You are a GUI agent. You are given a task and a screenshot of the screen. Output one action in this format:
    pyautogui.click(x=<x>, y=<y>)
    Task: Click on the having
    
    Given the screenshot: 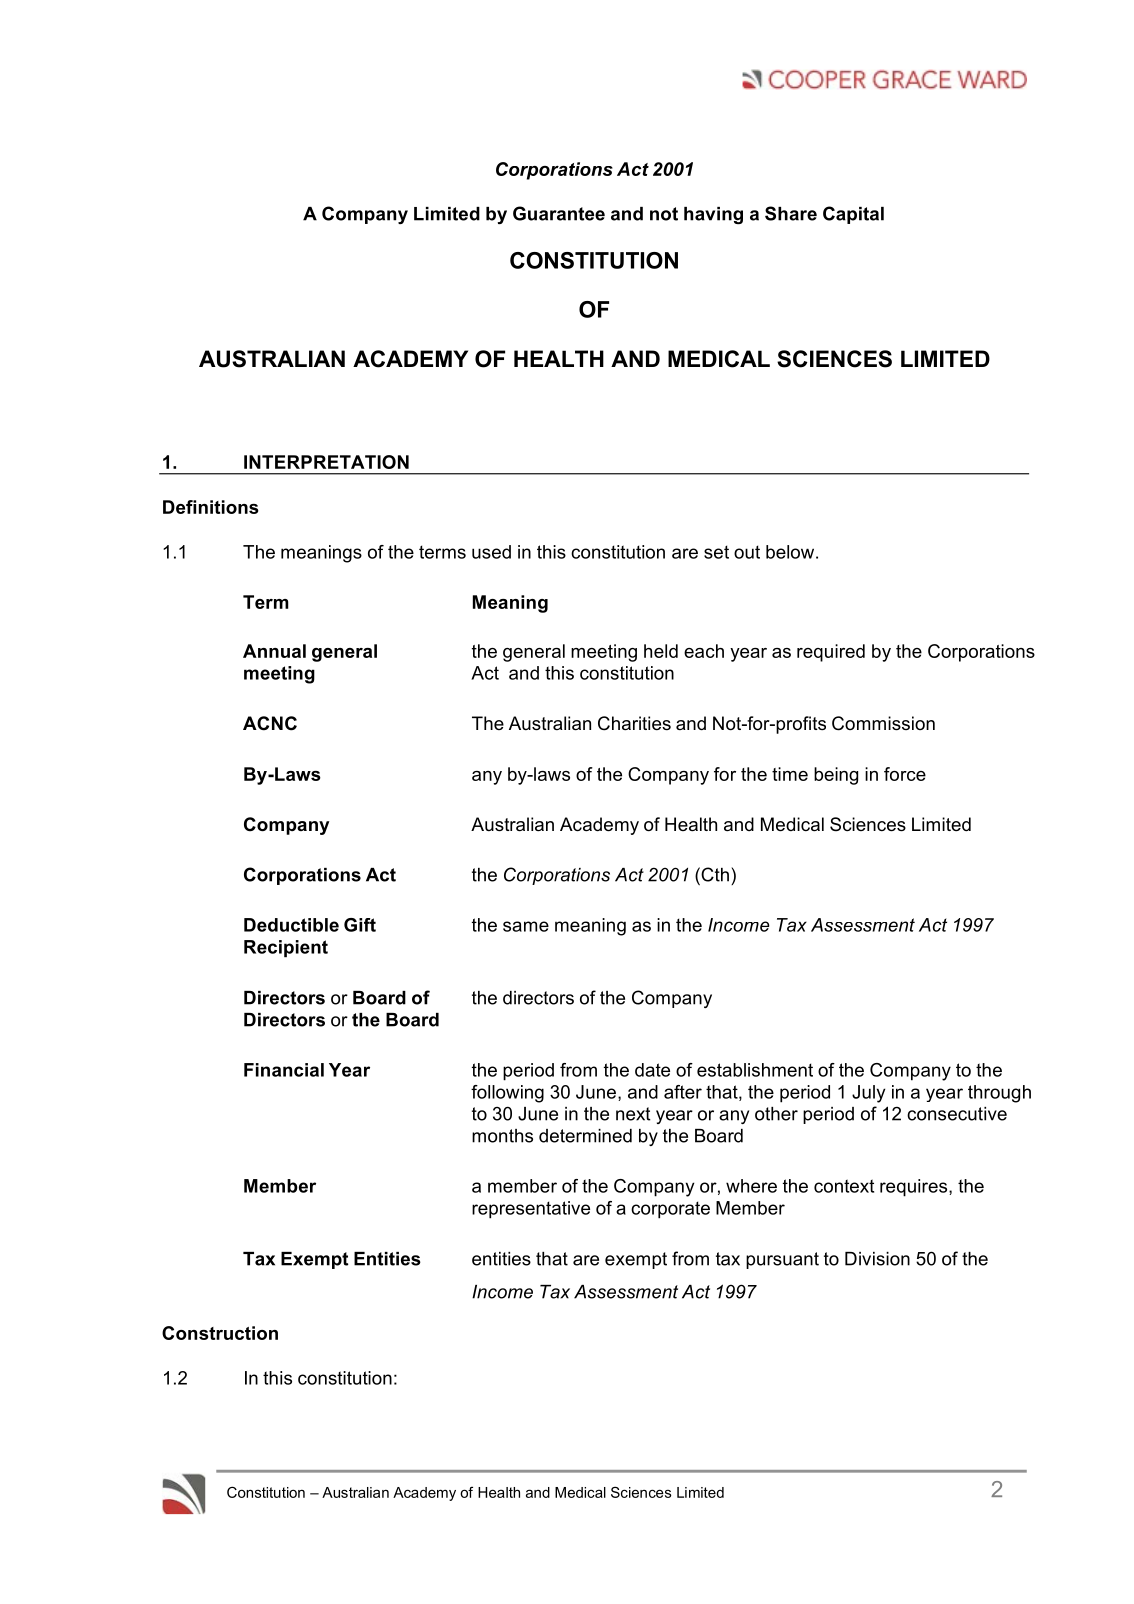 What is the action you would take?
    pyautogui.click(x=713, y=215)
